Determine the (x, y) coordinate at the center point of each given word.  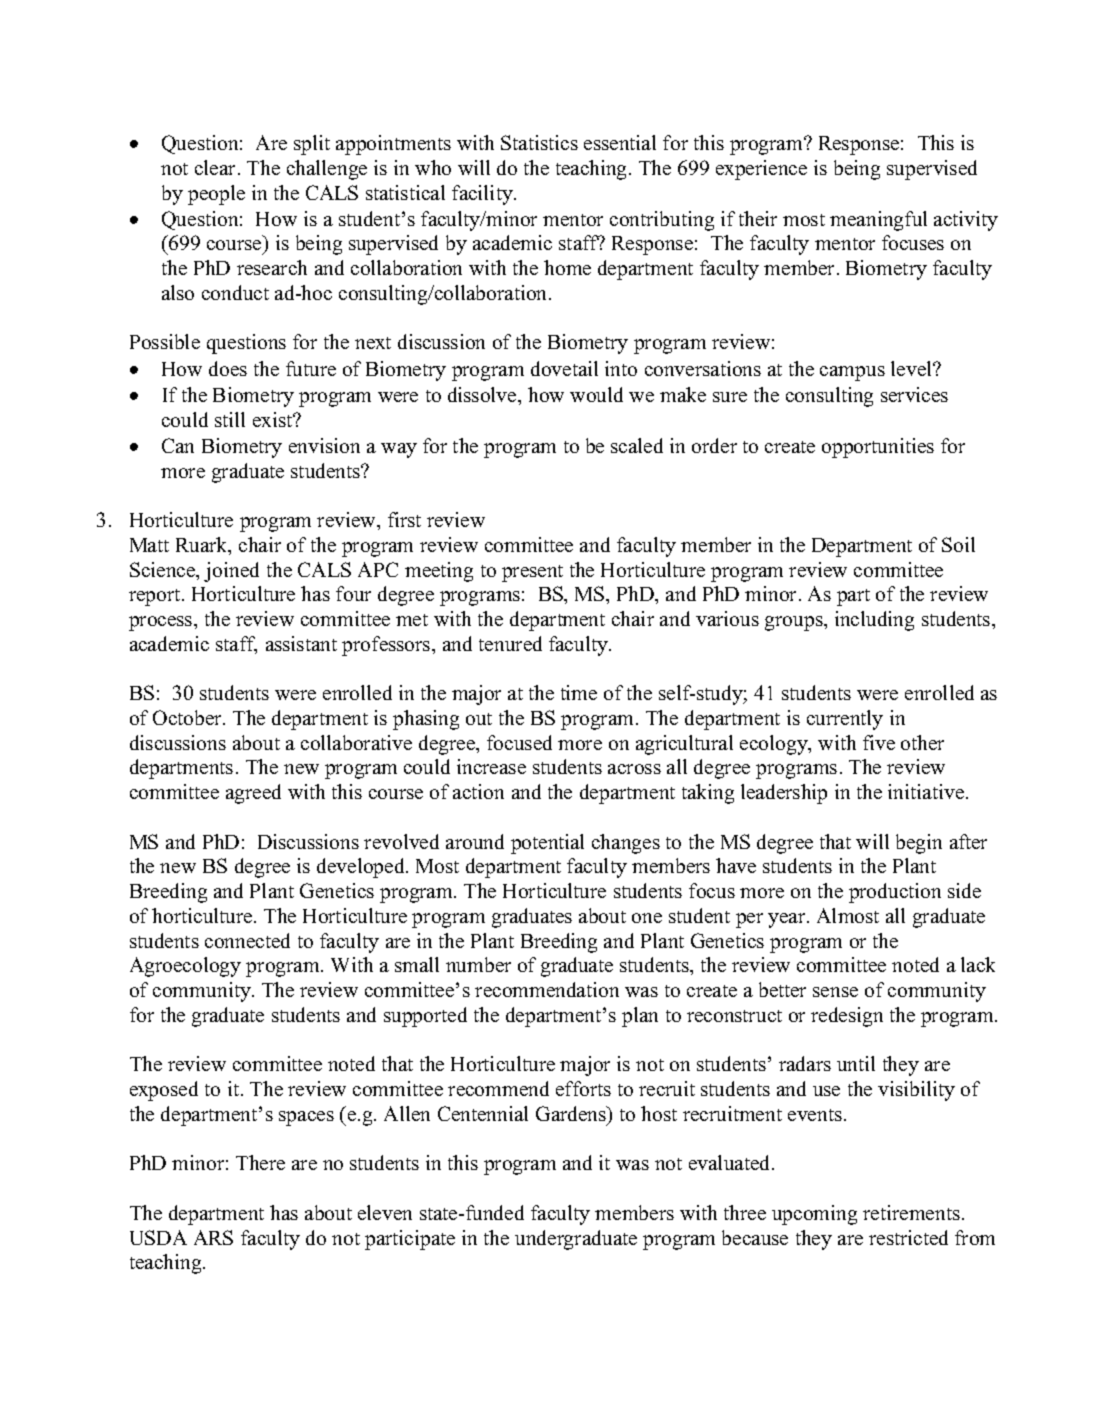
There (260, 1162)
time (579, 692)
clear (217, 167)
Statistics (539, 142)
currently (845, 720)
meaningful (878, 221)
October (188, 717)
